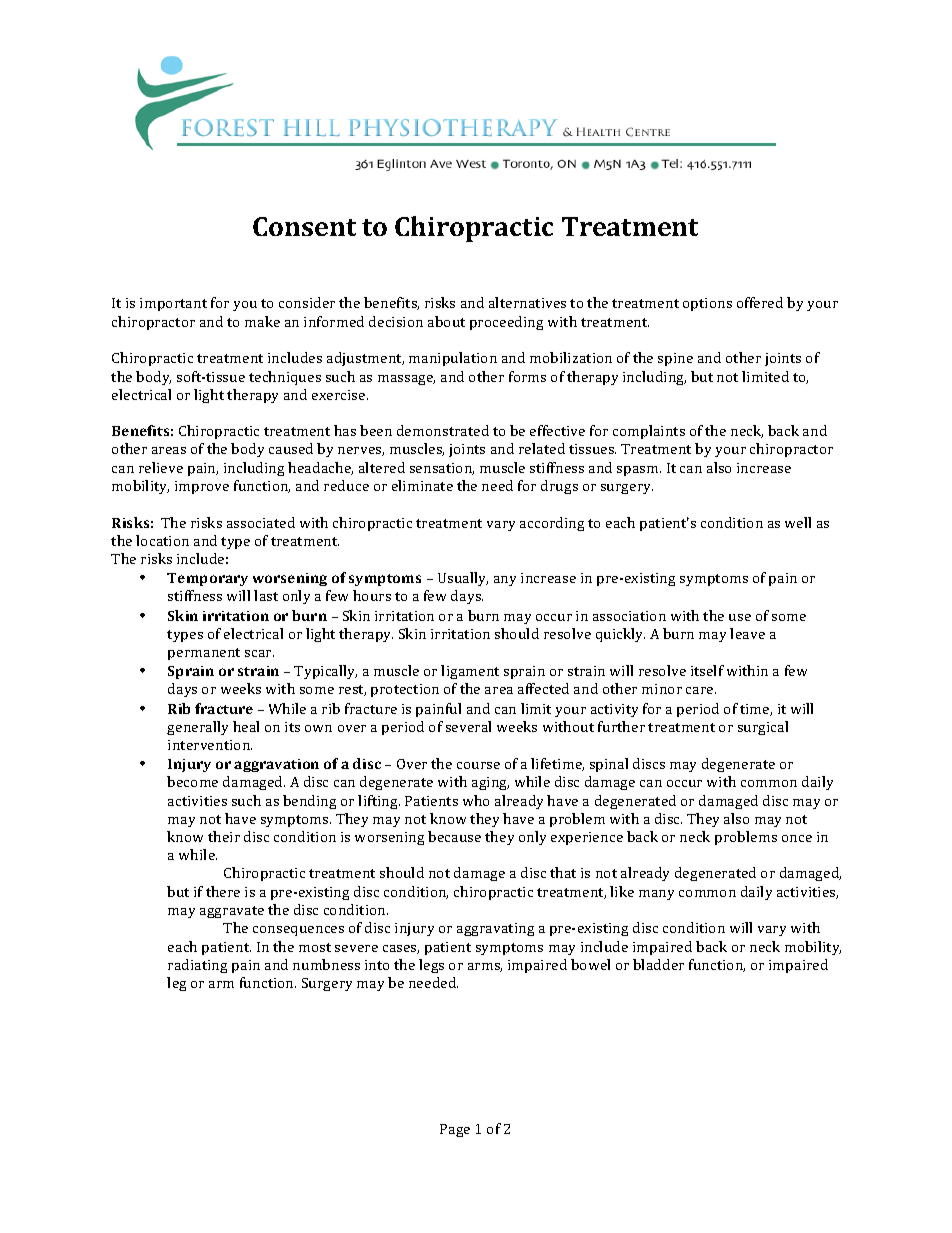 Image resolution: width=952 pixels, height=1233 pixels. Describe the element at coordinates (304, 226) in the document. I see `Consent` at that location.
